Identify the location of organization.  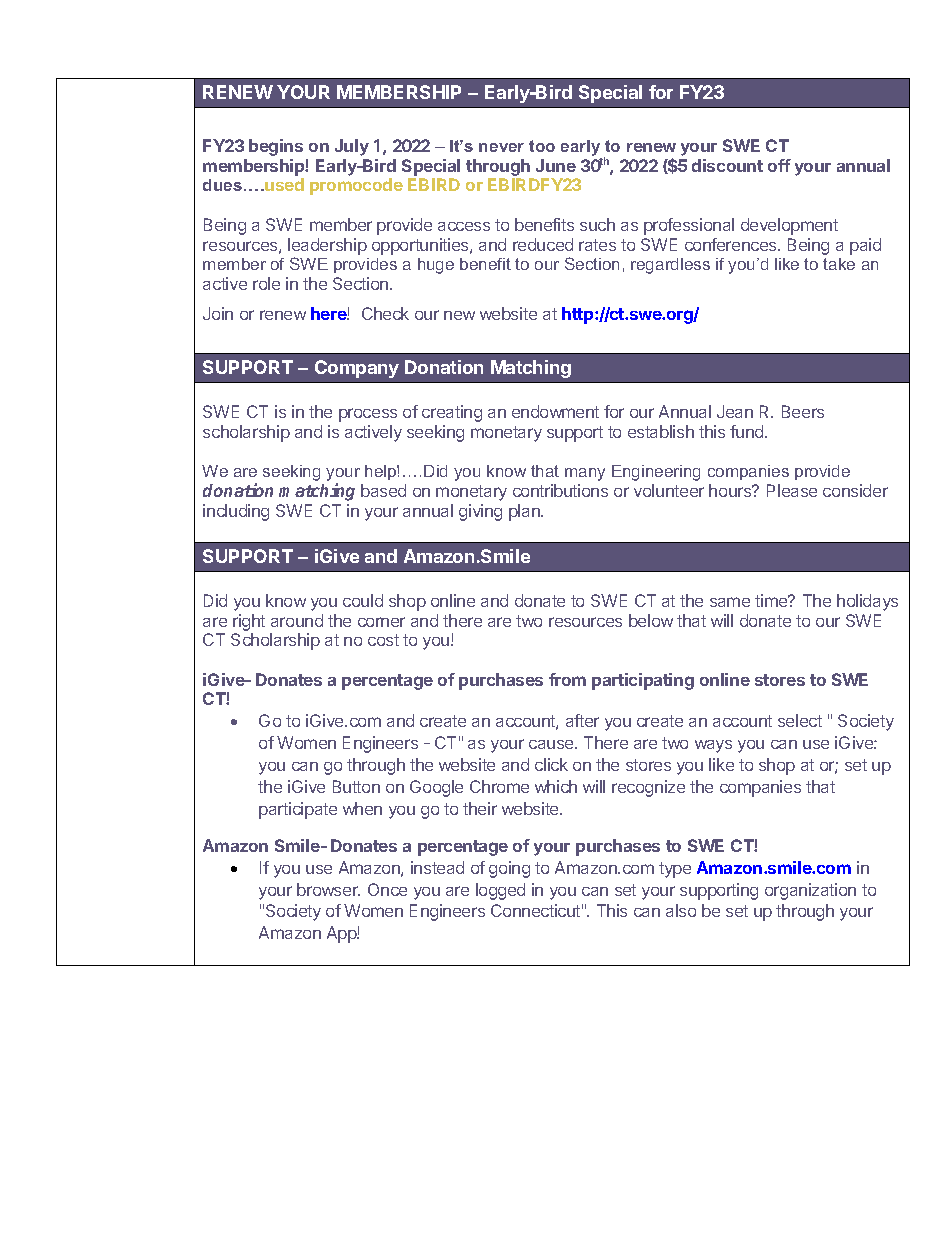
(810, 891).
